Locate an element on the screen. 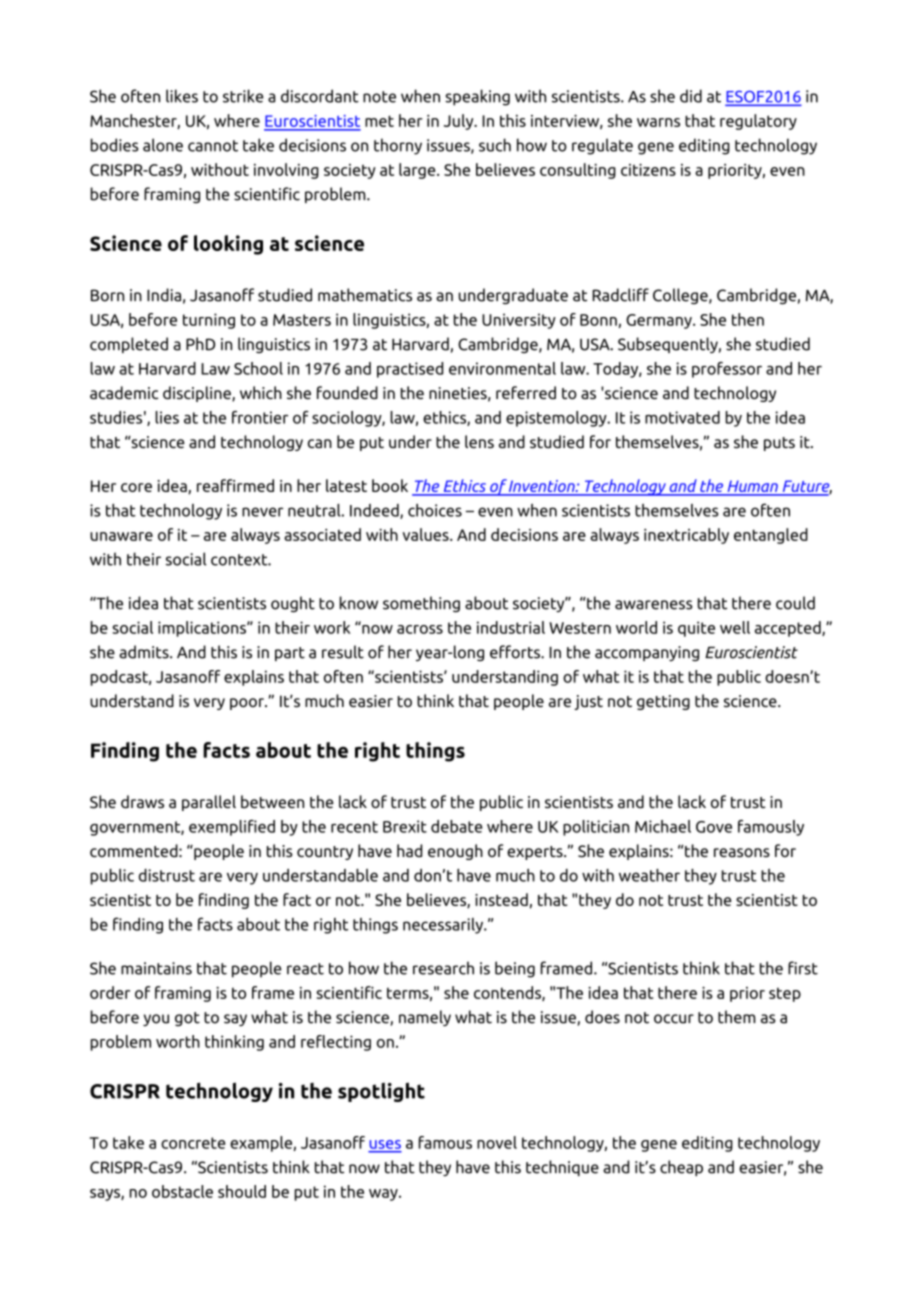  debate is located at coordinates (456, 826).
